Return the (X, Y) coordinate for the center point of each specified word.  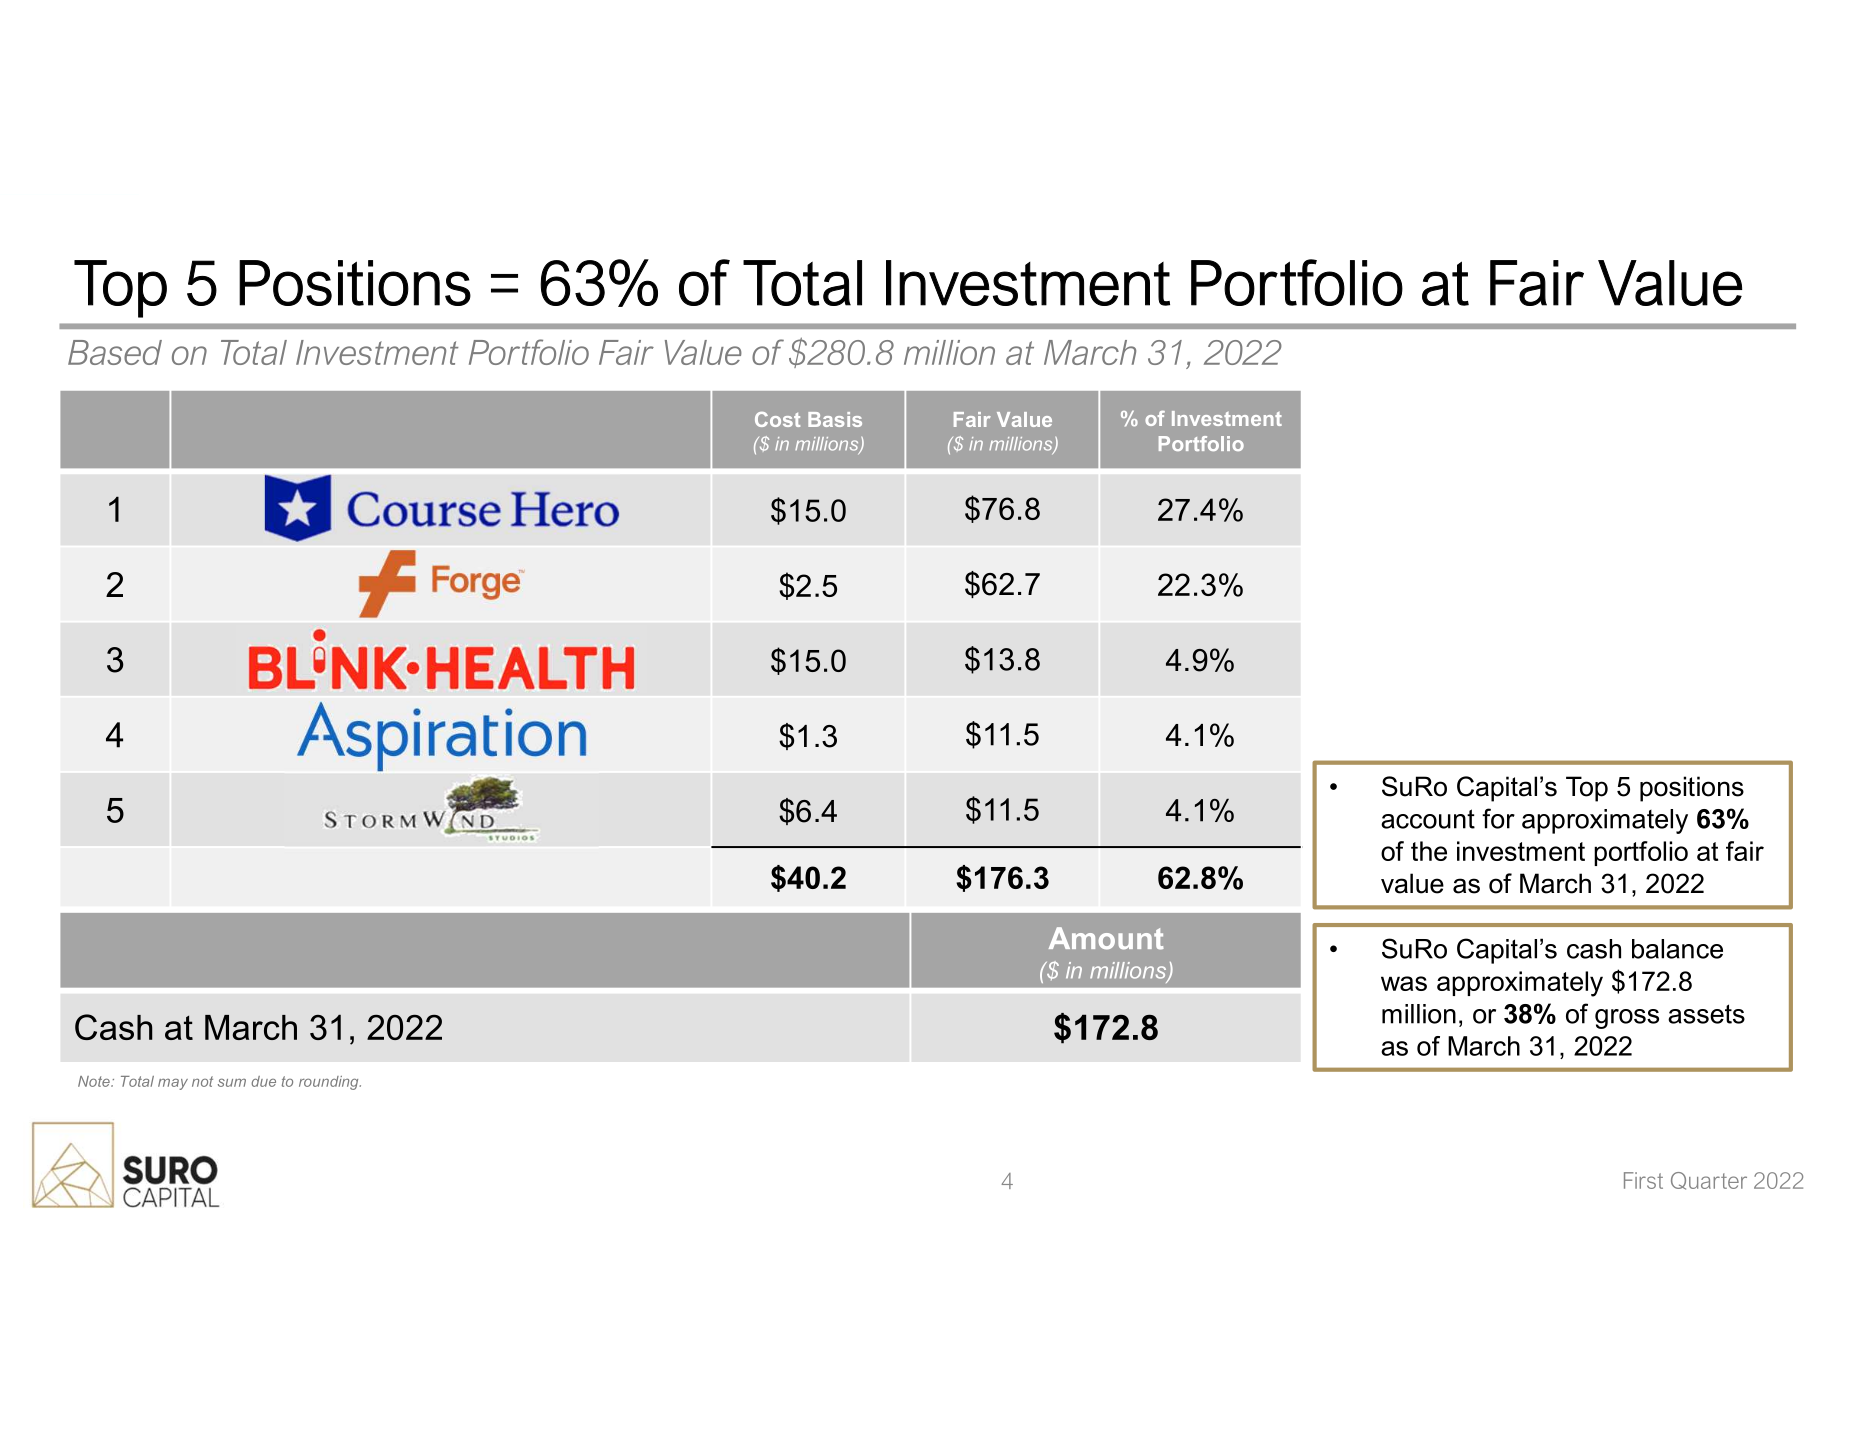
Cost (777, 419)
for (1498, 818)
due (263, 1081)
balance (1677, 949)
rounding (330, 1083)
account (1428, 819)
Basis (835, 419)
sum (232, 1082)
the (1429, 851)
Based (115, 352)
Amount (1106, 938)
